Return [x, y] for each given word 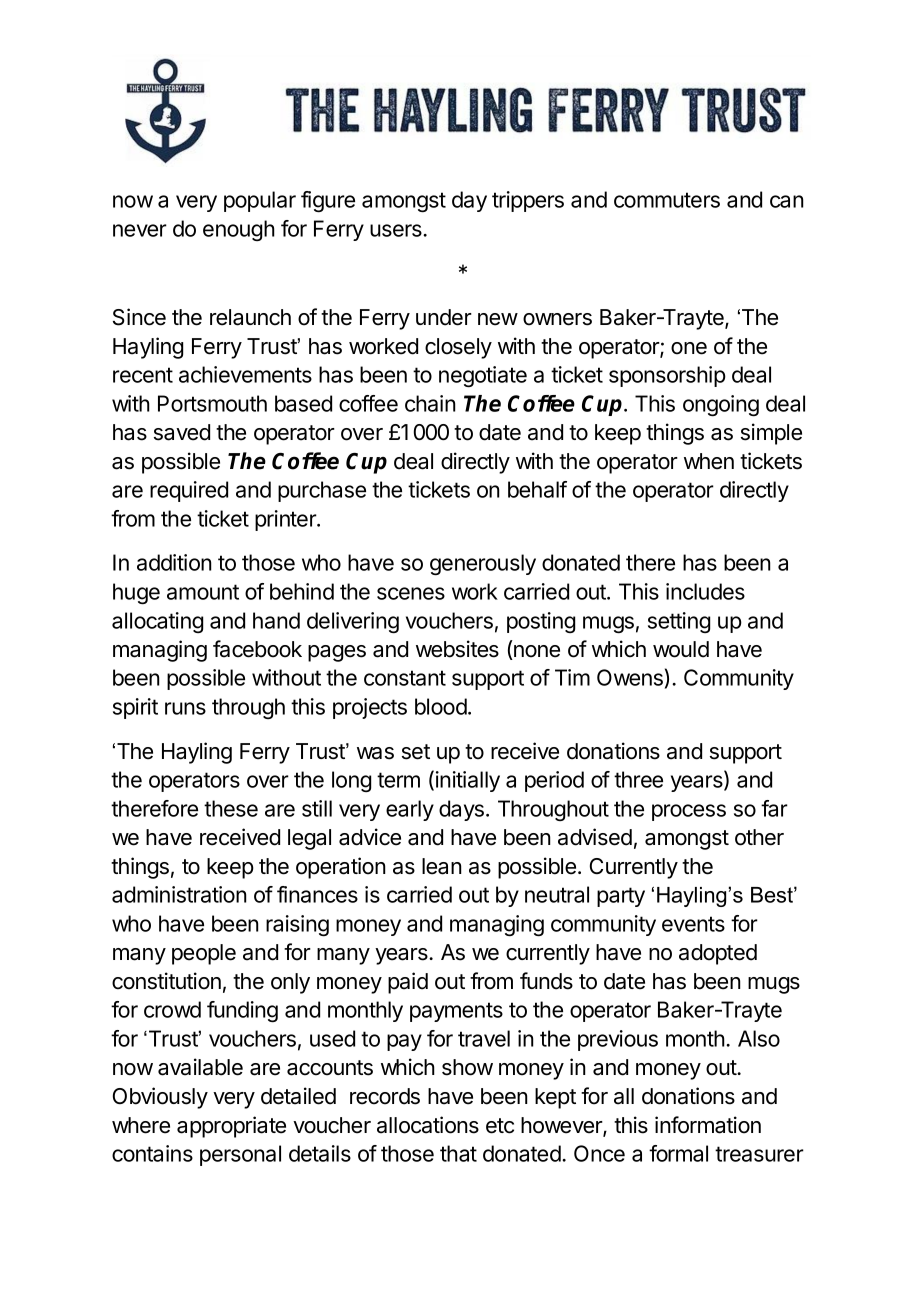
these [231, 808]
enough [239, 230]
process [689, 812]
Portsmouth [212, 403]
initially [468, 781]
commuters [667, 200]
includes [705, 591]
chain [430, 403]
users [397, 230]
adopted [718, 954]
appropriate [231, 1127]
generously [483, 564]
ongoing [721, 405]
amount [203, 592]
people [204, 954]
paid [408, 983]
